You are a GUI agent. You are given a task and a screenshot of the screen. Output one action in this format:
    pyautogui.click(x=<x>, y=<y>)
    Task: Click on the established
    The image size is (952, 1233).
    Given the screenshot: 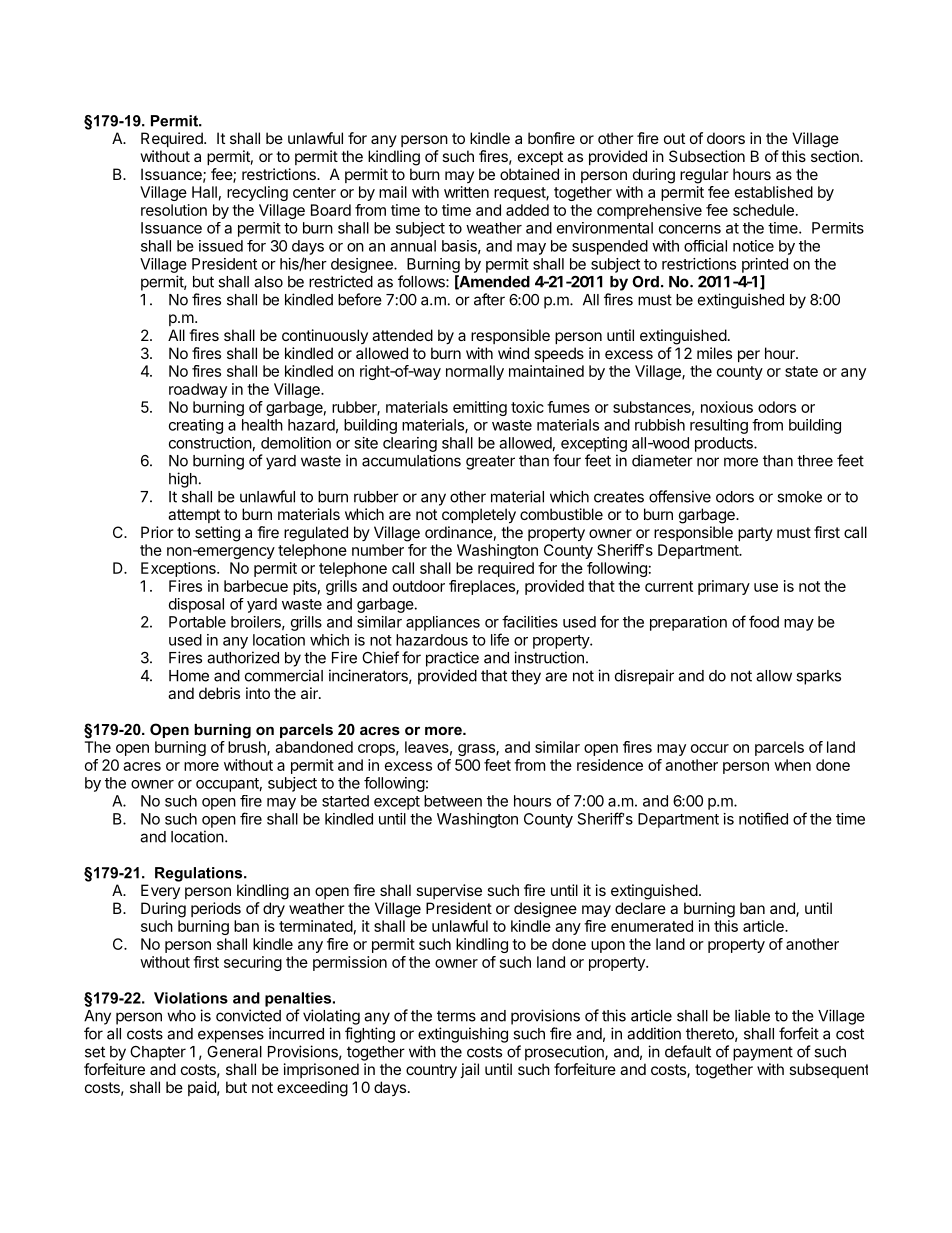 What is the action you would take?
    pyautogui.click(x=774, y=192)
